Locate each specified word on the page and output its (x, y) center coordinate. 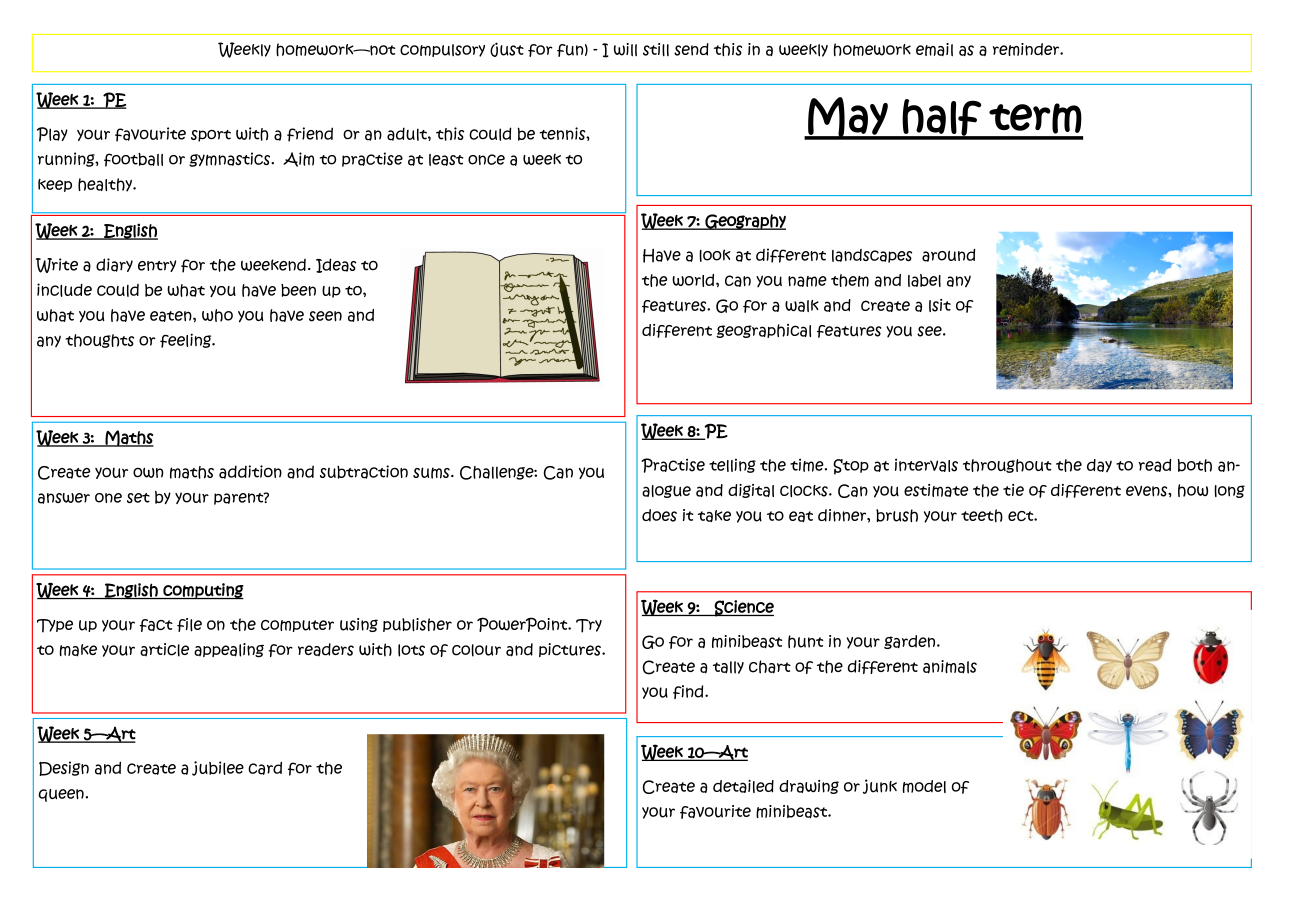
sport (211, 136)
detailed (743, 786)
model (924, 786)
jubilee (218, 768)
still (656, 50)
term (1035, 118)
